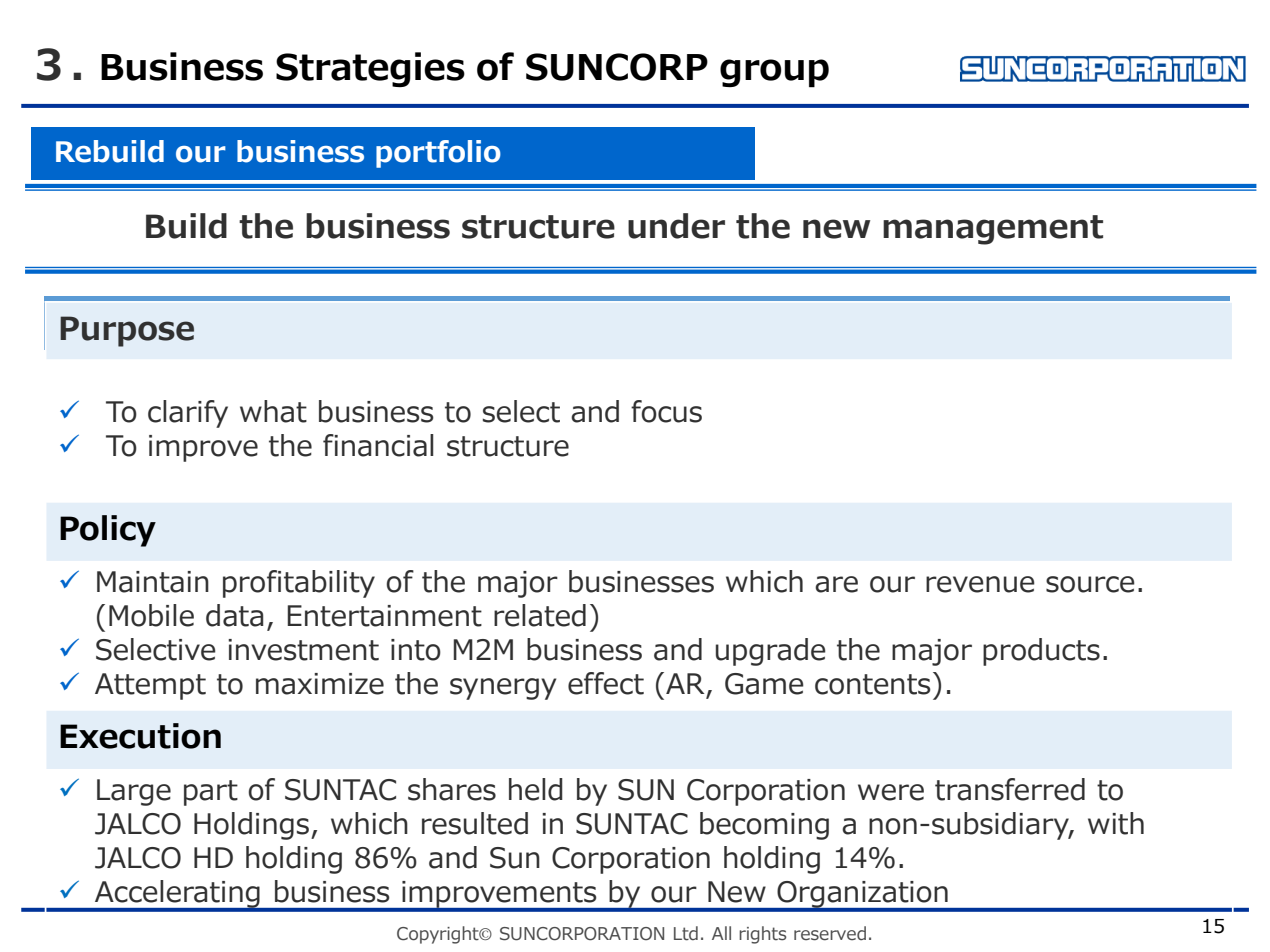 The width and height of the image is (1270, 952). What do you see at coordinates (370, 69) in the image?
I see `Strategies` at bounding box center [370, 69].
